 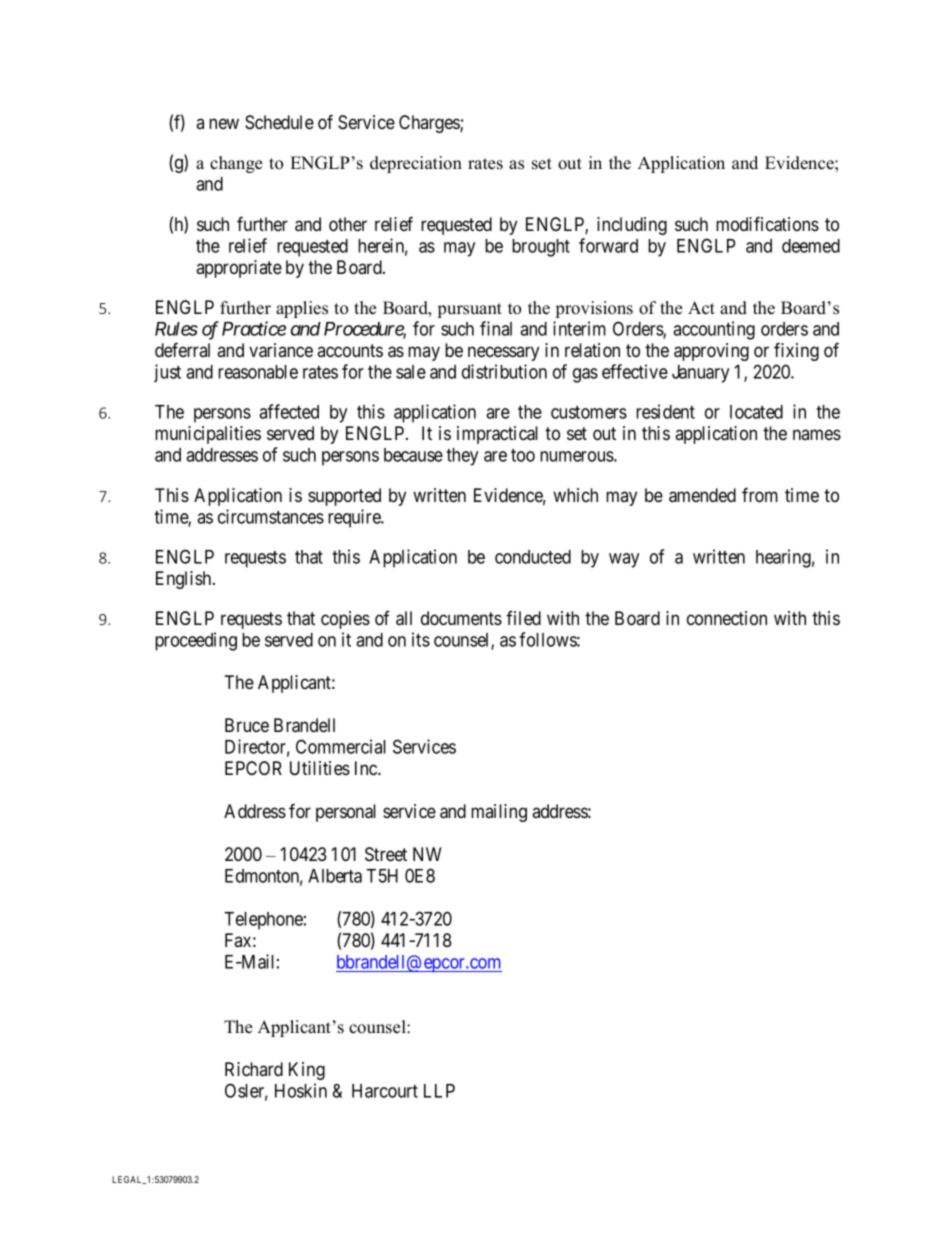 I want to click on Alberta, so click(x=335, y=876).
